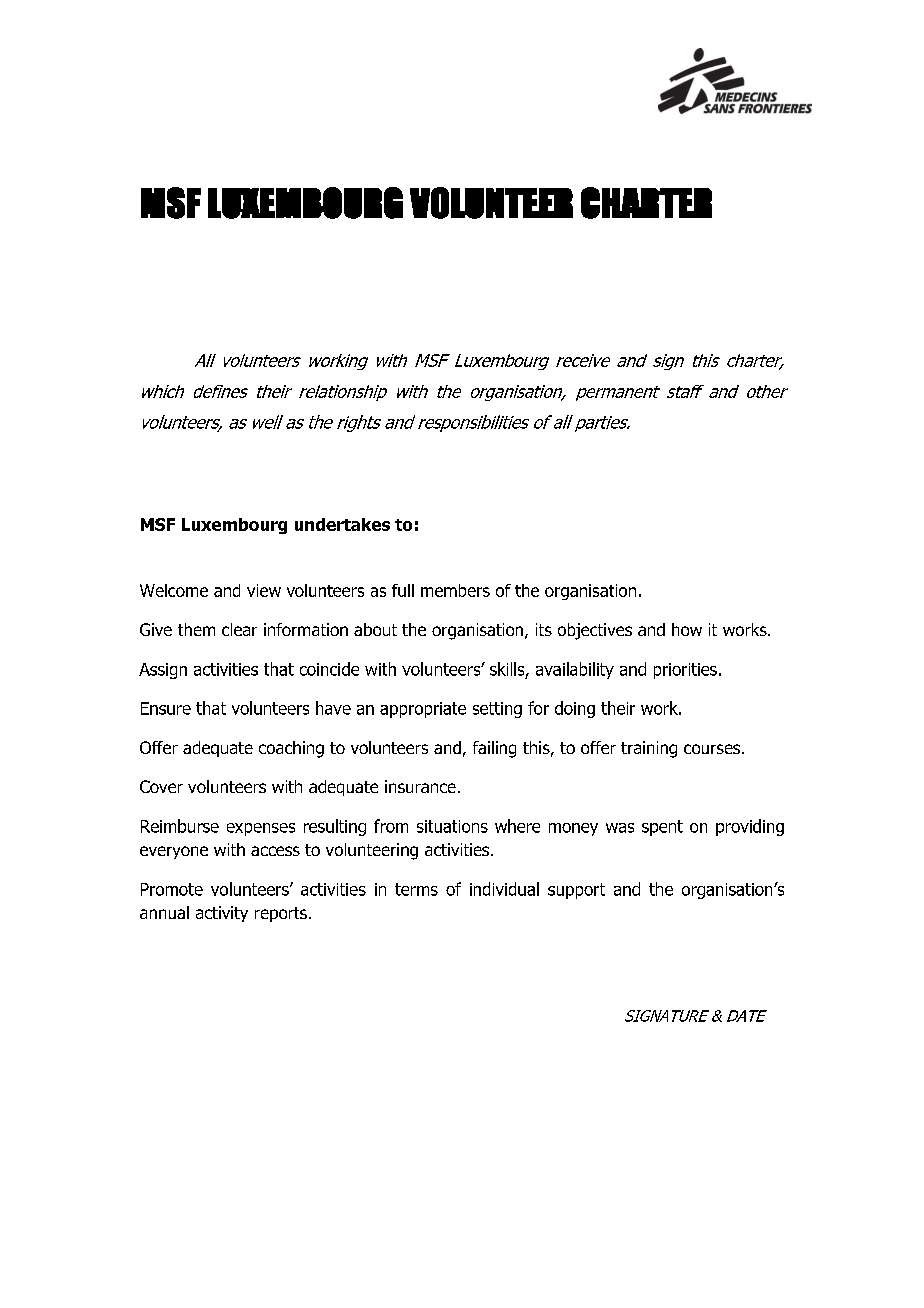  I want to click on objectives, so click(595, 631).
